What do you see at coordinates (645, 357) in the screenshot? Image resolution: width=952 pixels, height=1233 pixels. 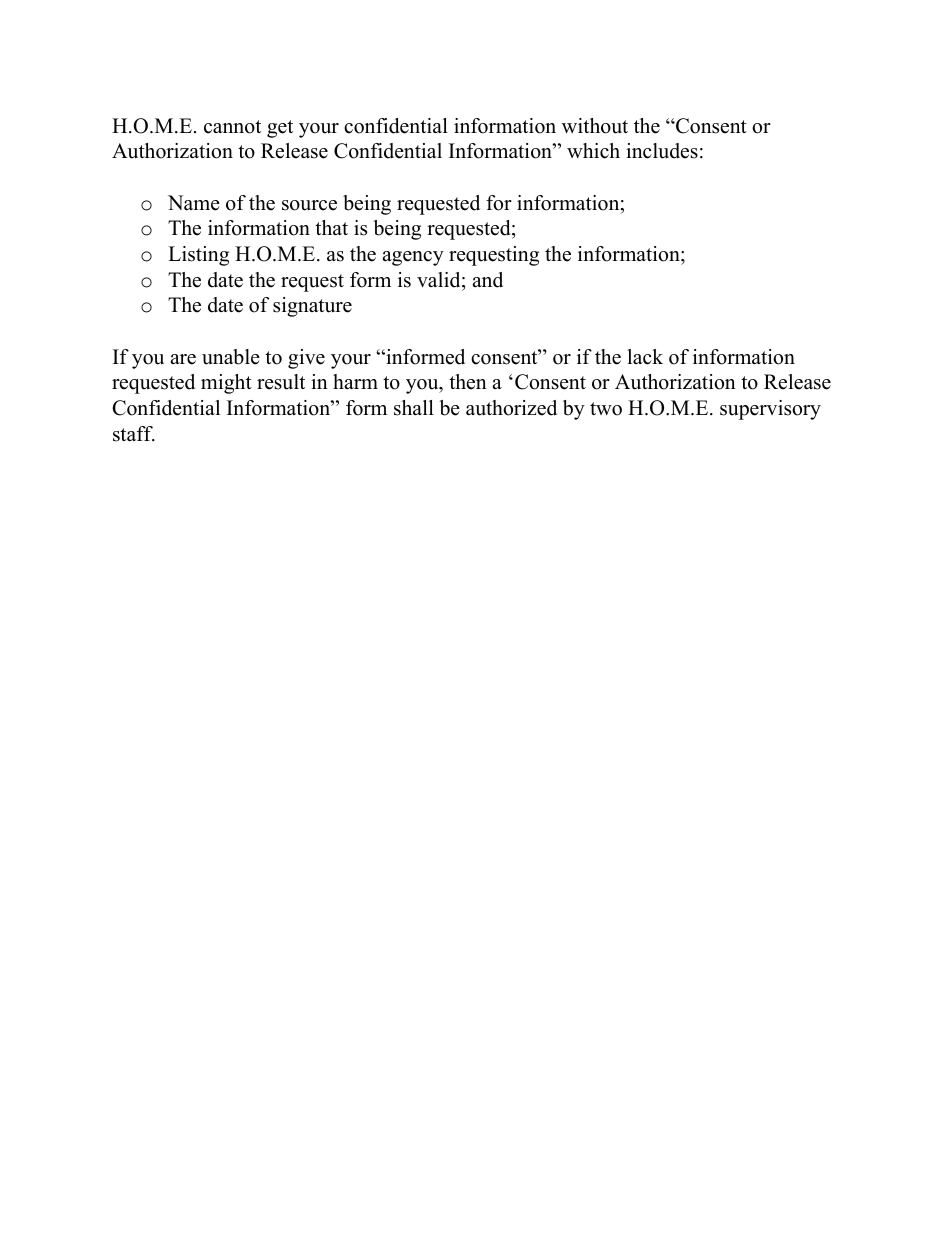 I see `lack` at bounding box center [645, 357].
